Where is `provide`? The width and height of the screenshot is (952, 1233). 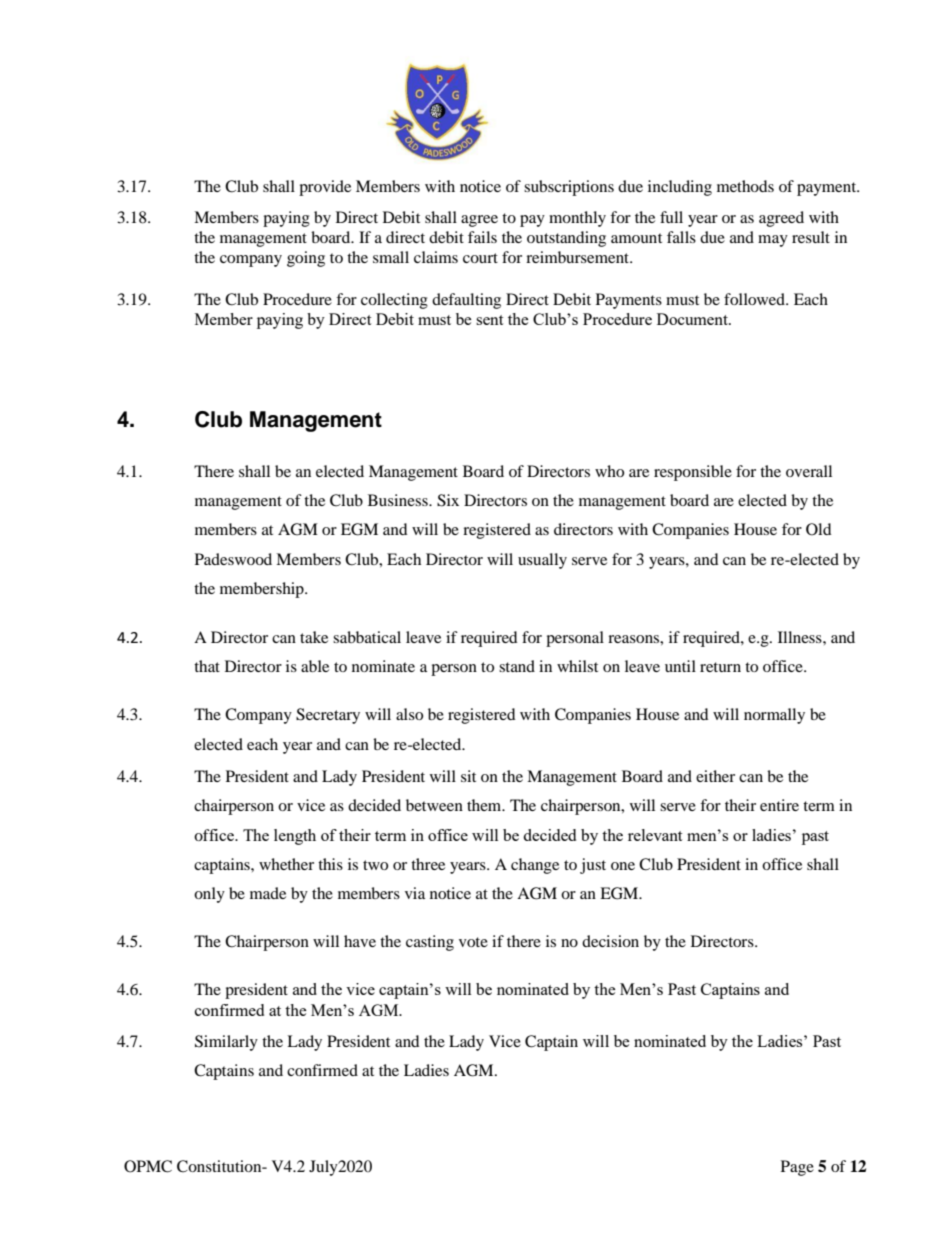
provide is located at coordinates (325, 188).
